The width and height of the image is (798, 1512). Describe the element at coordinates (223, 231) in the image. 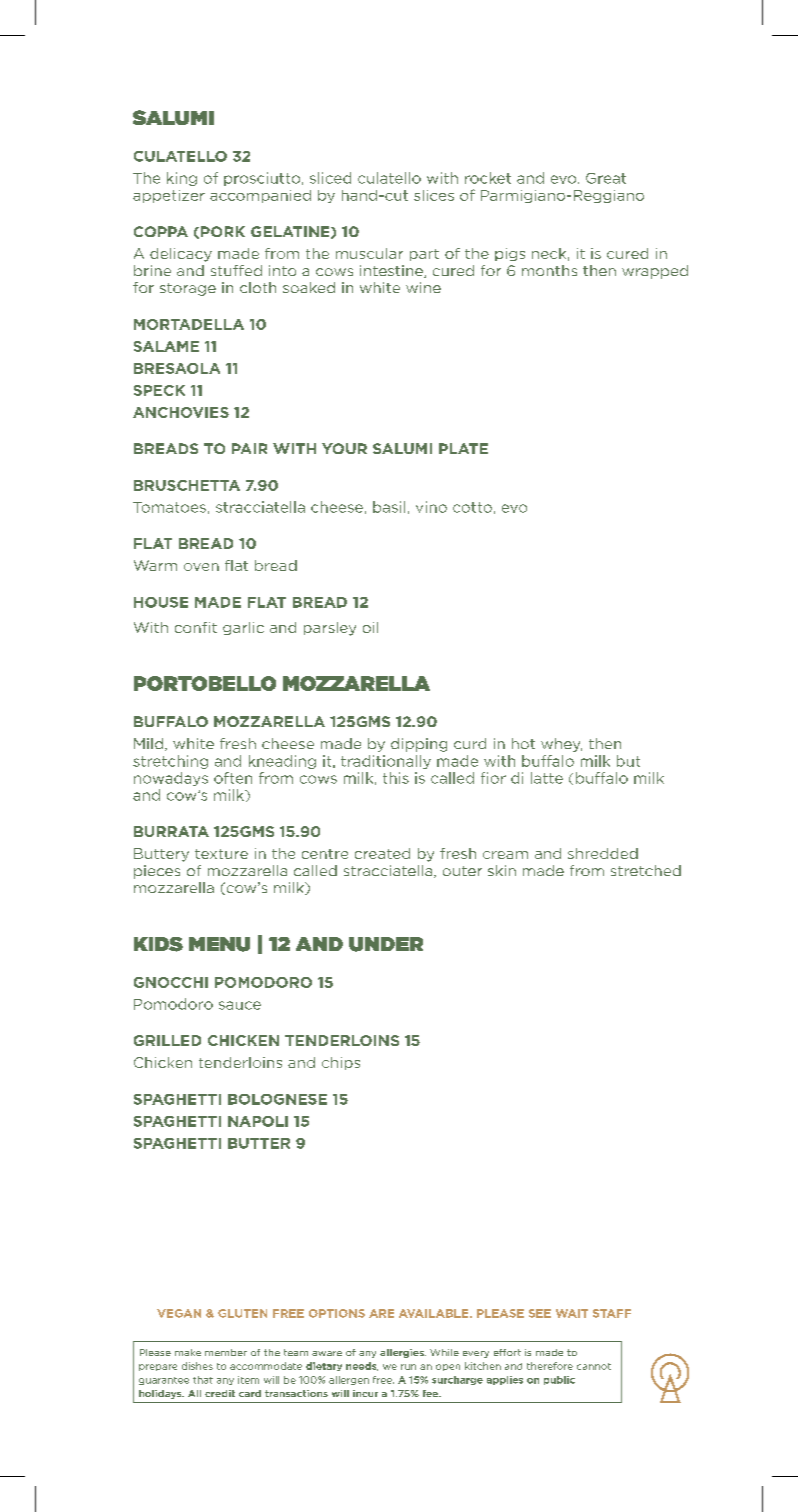

I see `PORK` at that location.
